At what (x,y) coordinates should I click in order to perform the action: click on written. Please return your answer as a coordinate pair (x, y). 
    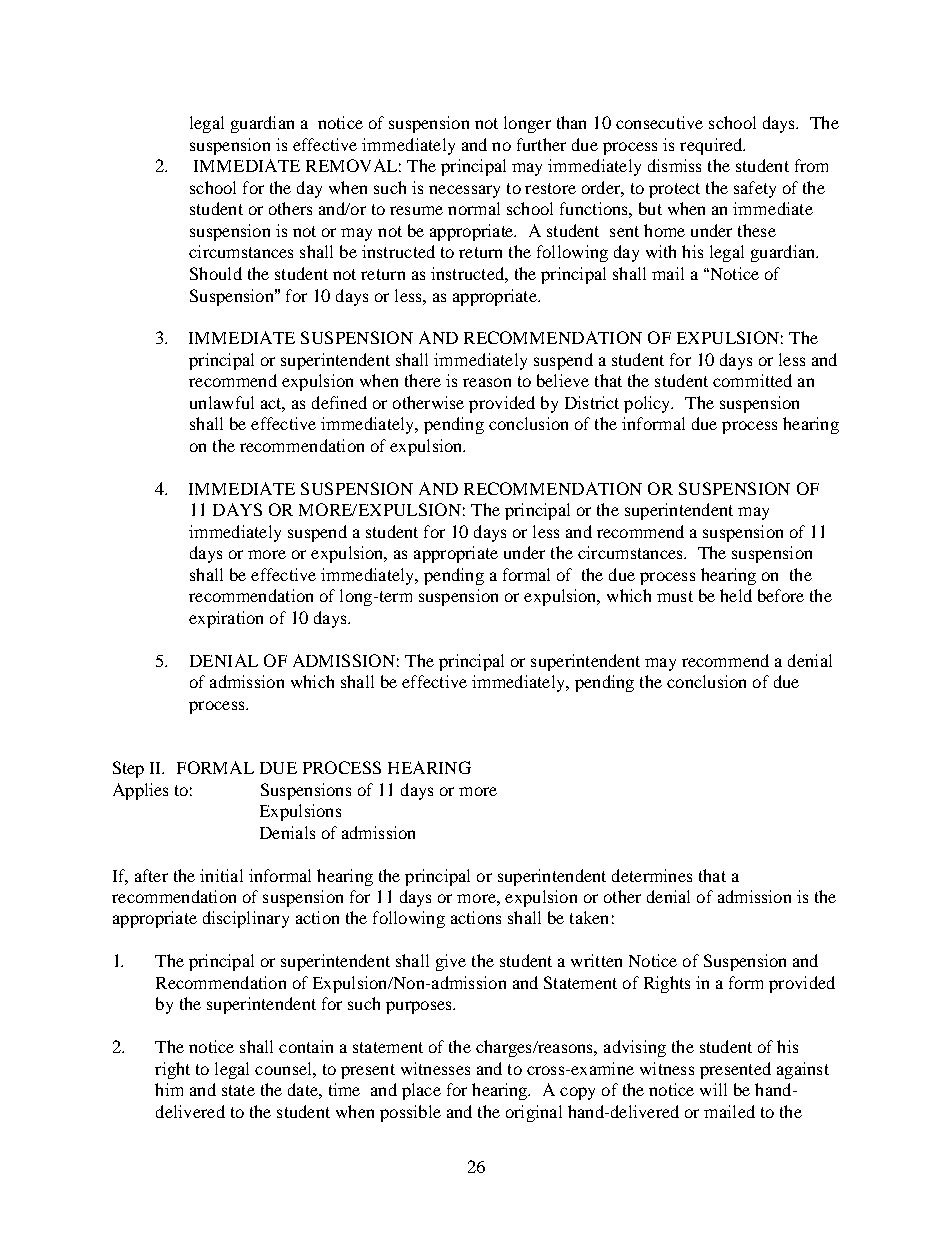
    Looking at the image, I should click on (596, 960).
